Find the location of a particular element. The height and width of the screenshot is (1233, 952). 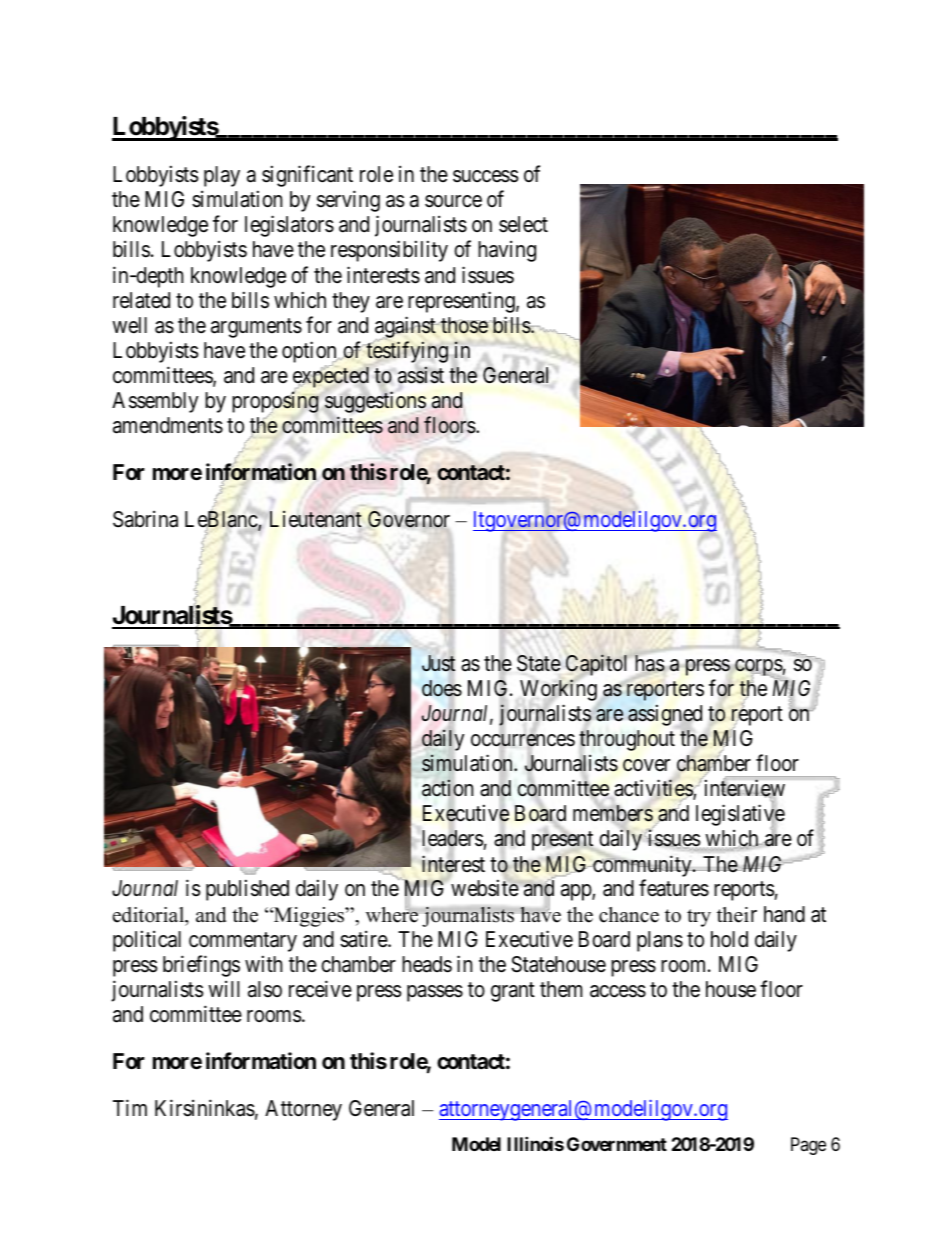

Tim is located at coordinates (130, 1107).
